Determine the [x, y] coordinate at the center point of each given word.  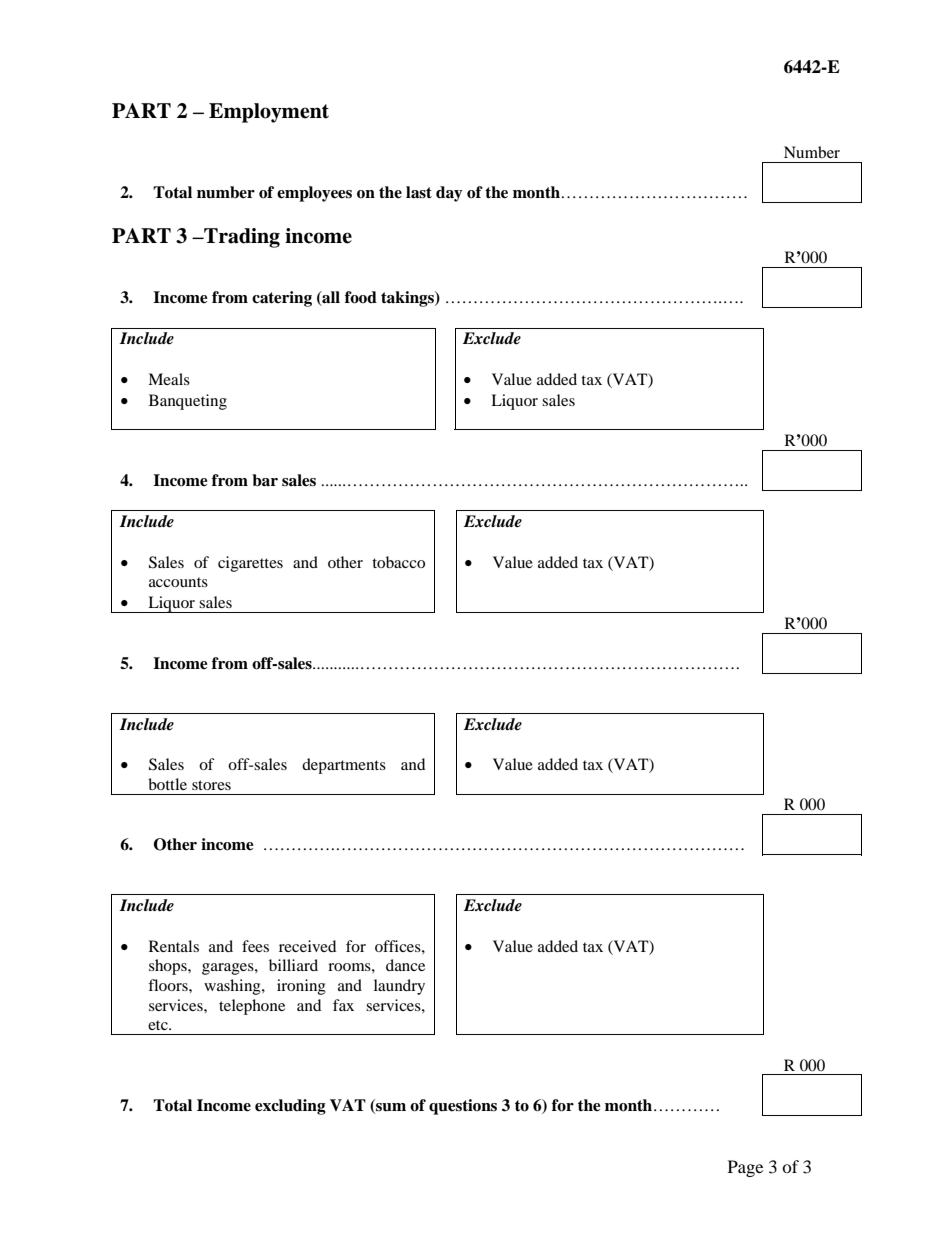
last [419, 192]
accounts [178, 582]
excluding [290, 1107]
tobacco [398, 562]
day [449, 194]
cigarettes [250, 564]
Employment [269, 113]
